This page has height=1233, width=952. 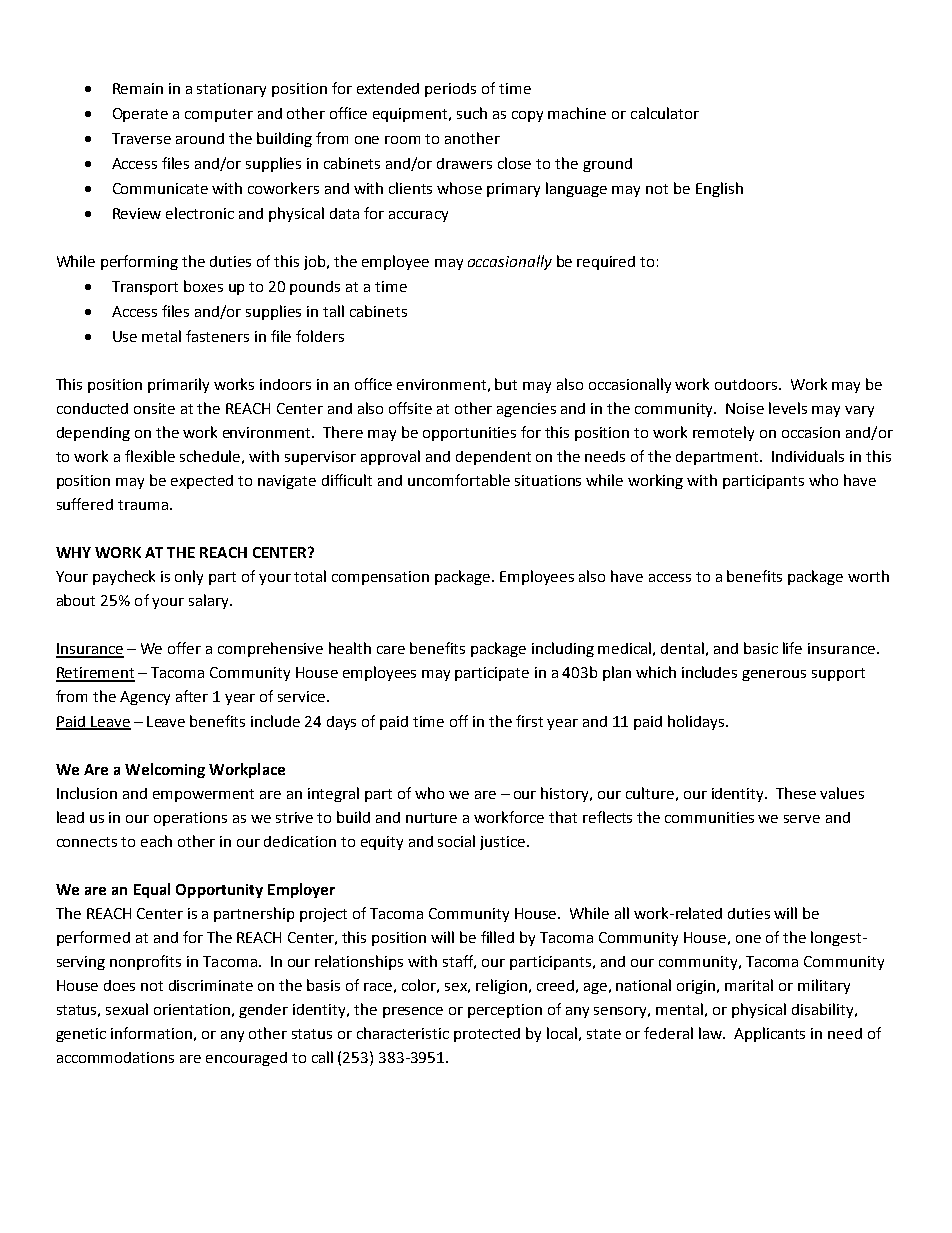 What do you see at coordinates (140, 115) in the page?
I see `Operate` at bounding box center [140, 115].
